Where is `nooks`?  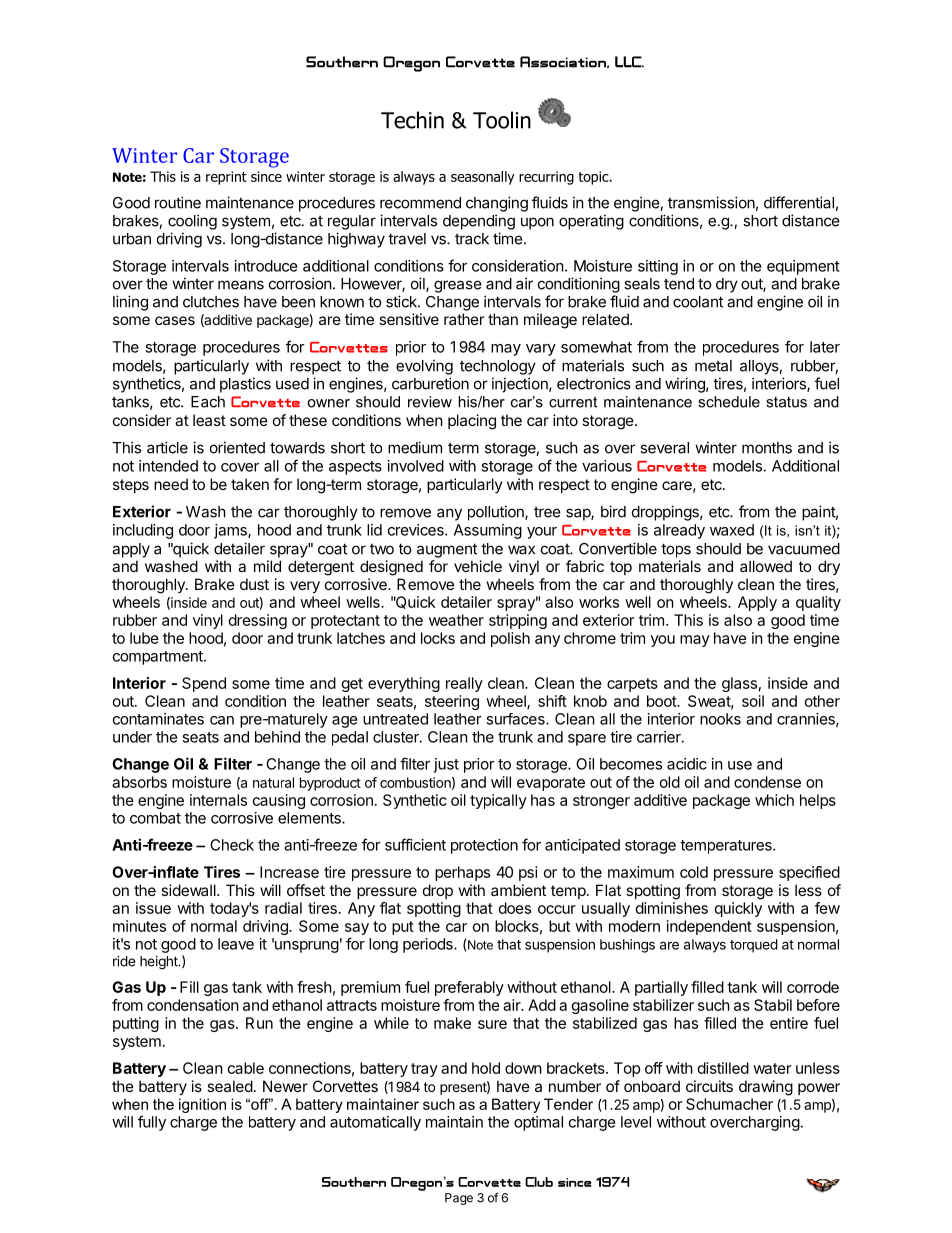
nooks is located at coordinates (720, 719).
